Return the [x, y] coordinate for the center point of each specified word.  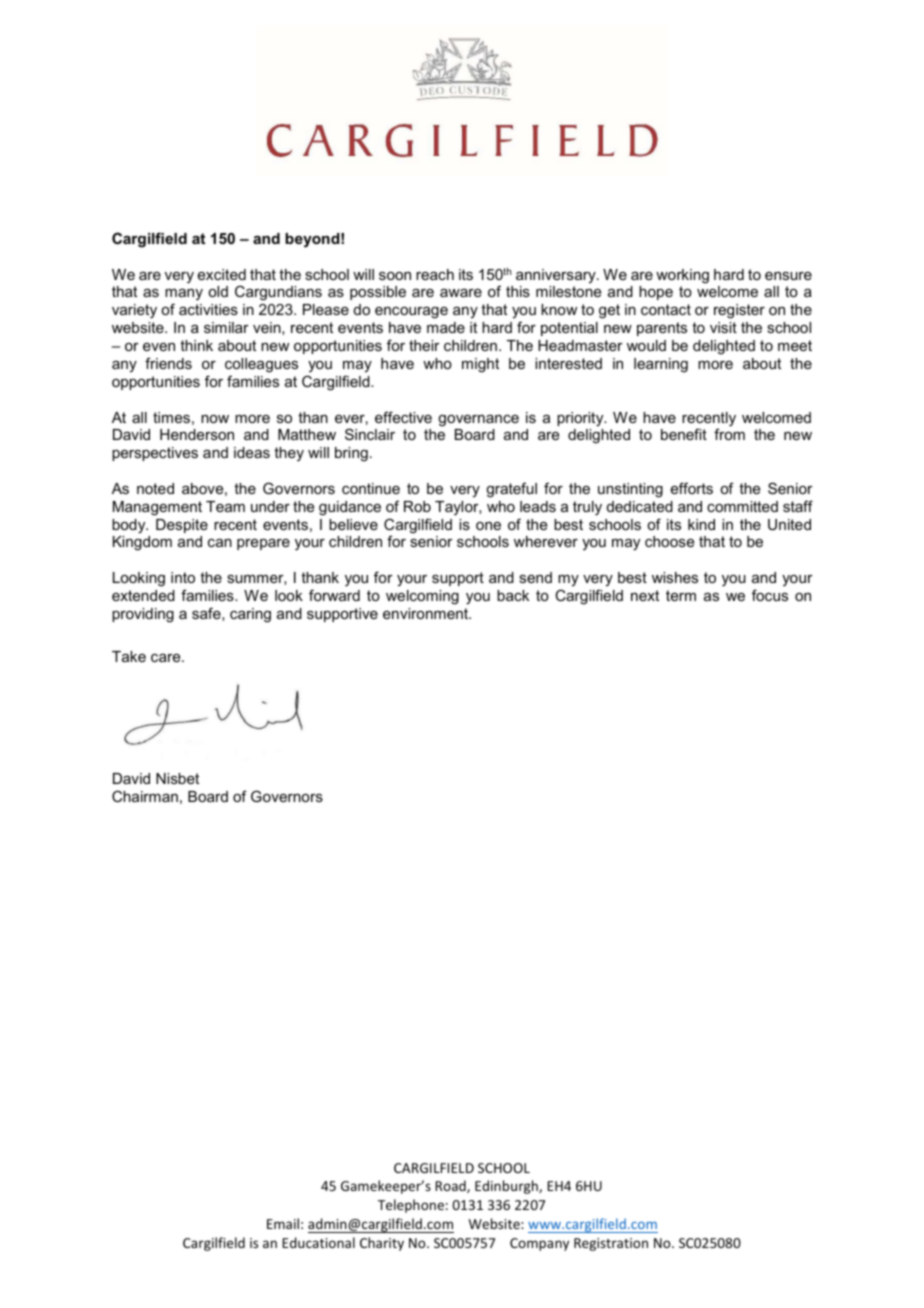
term [681, 595]
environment [427, 613]
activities [208, 309]
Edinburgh [507, 1187]
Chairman [145, 796]
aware [461, 293]
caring [250, 615]
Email [283, 1223]
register [739, 311]
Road [451, 1186]
